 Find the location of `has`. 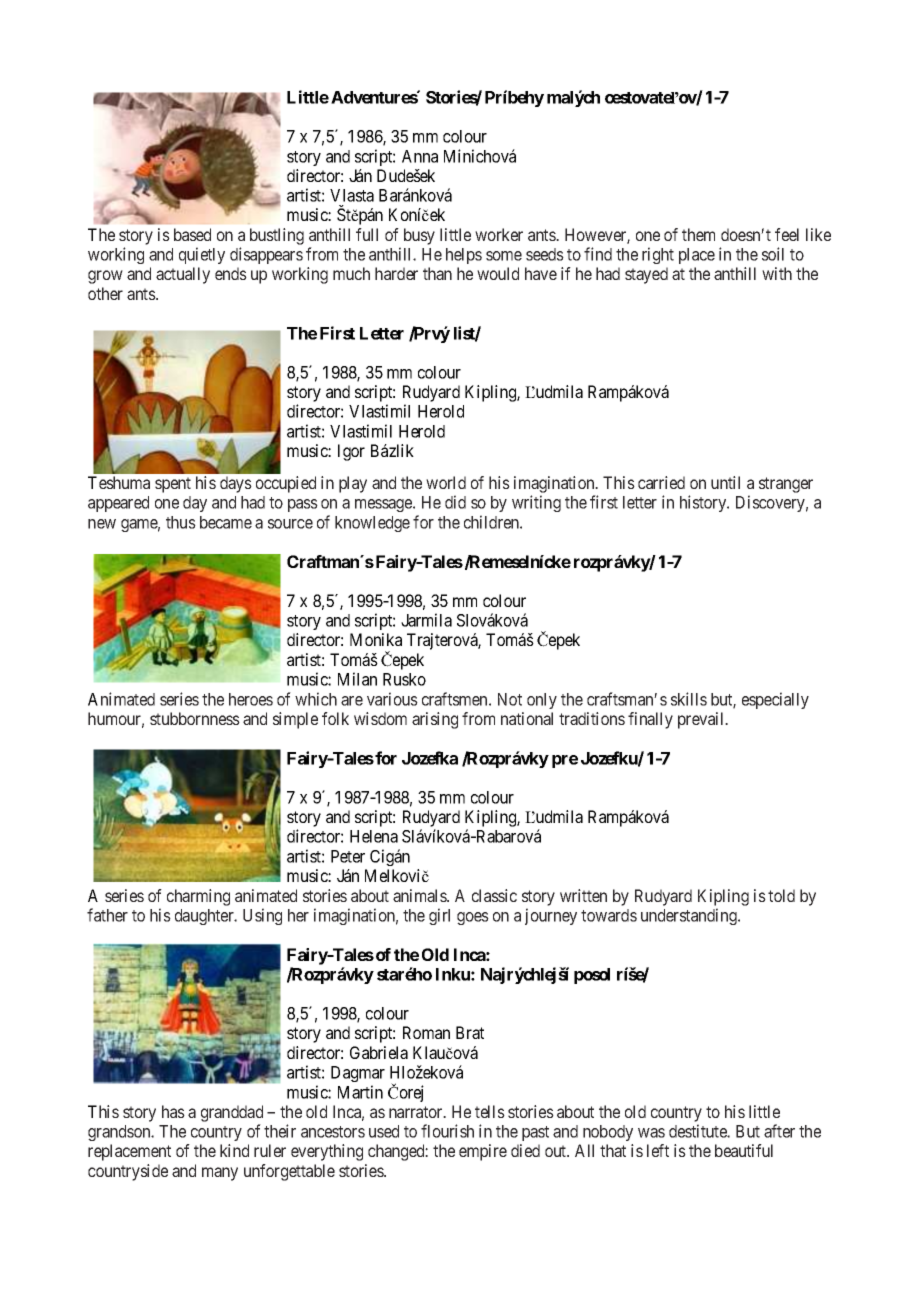

has is located at coordinates (173, 1111).
